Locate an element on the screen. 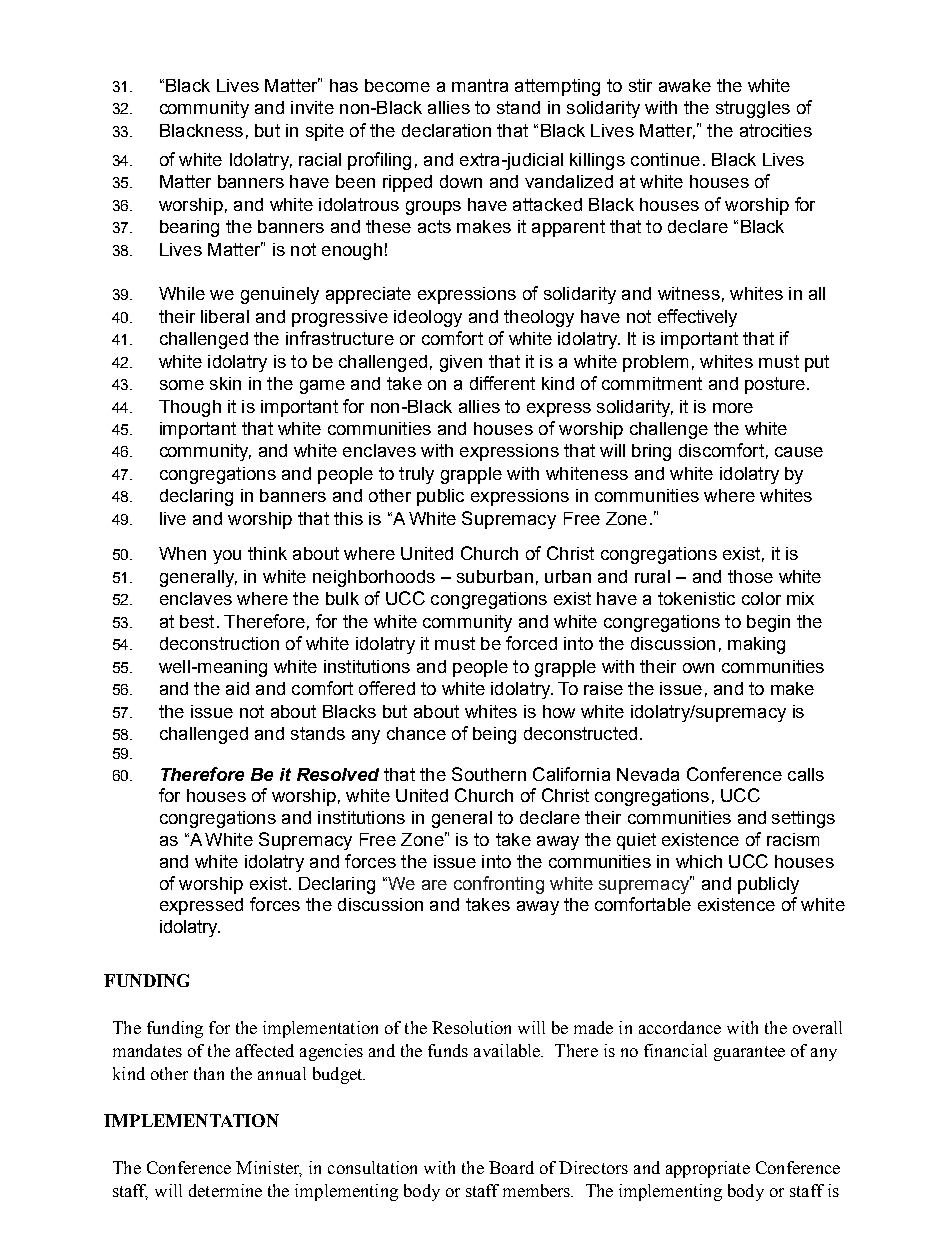 The height and width of the screenshot is (1233, 952). skin is located at coordinates (225, 383).
